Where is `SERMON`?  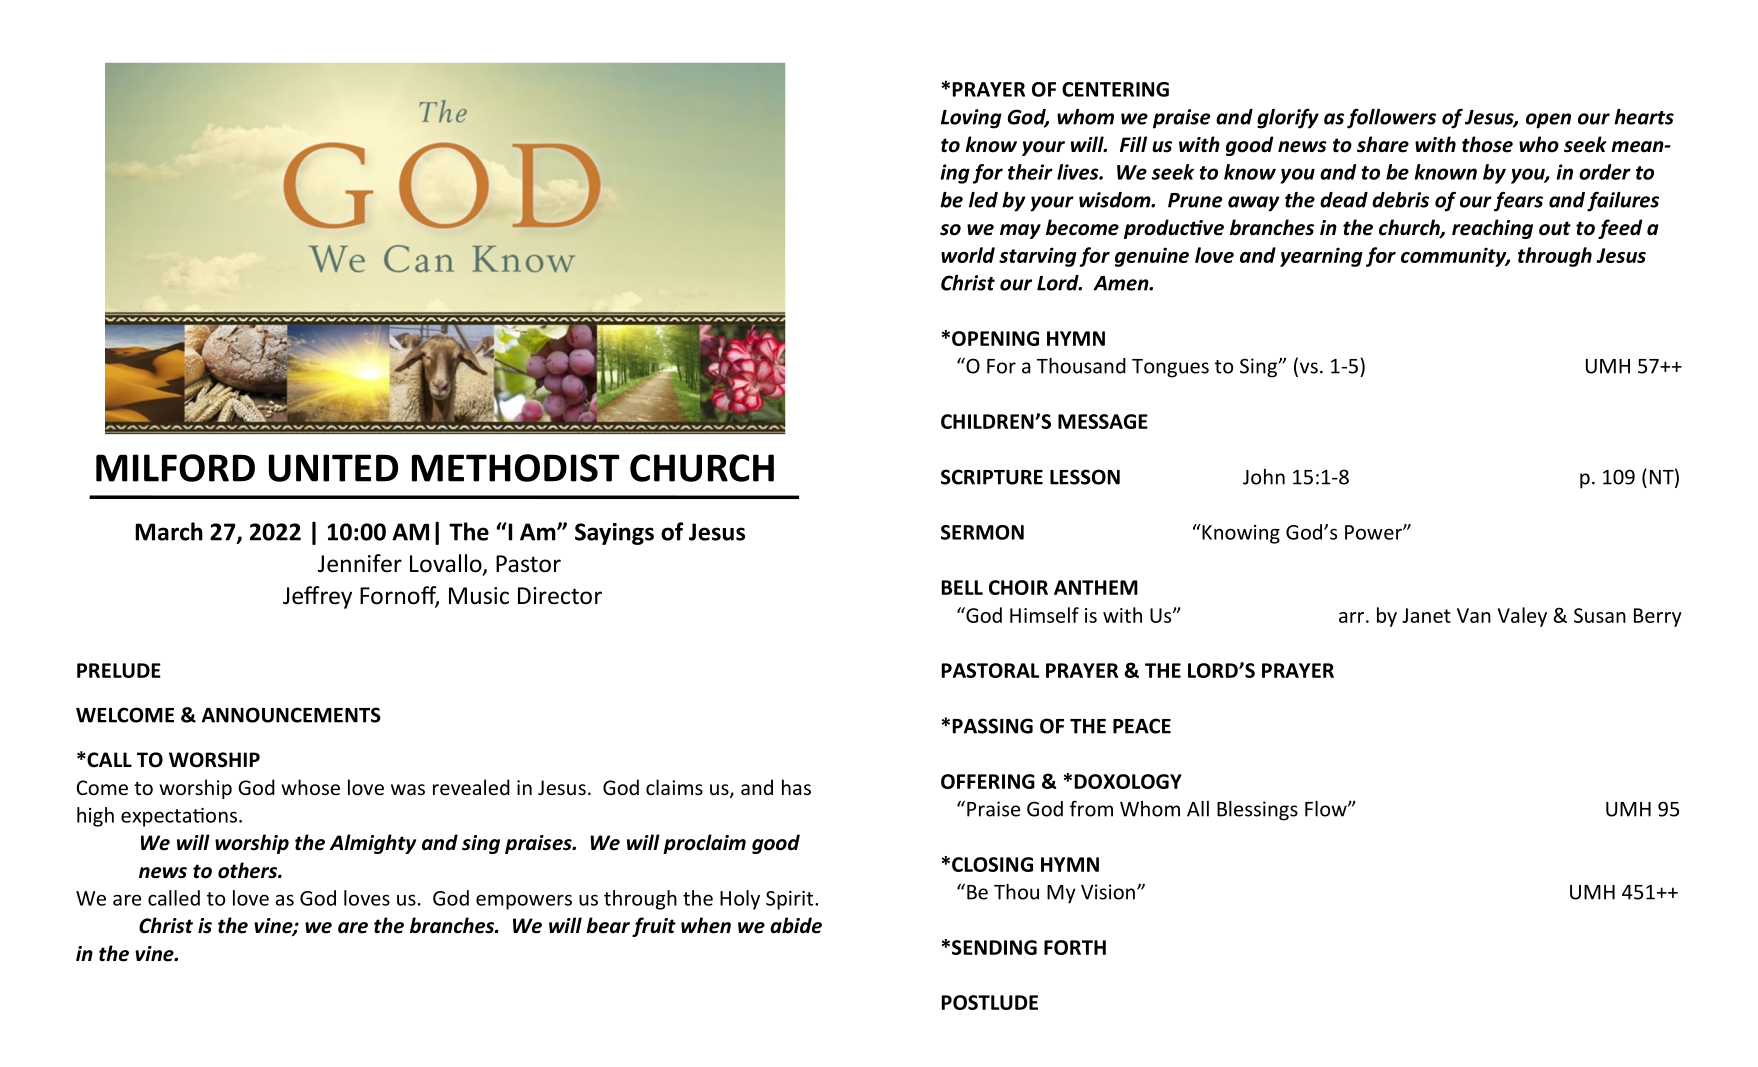 SERMON is located at coordinates (982, 532).
